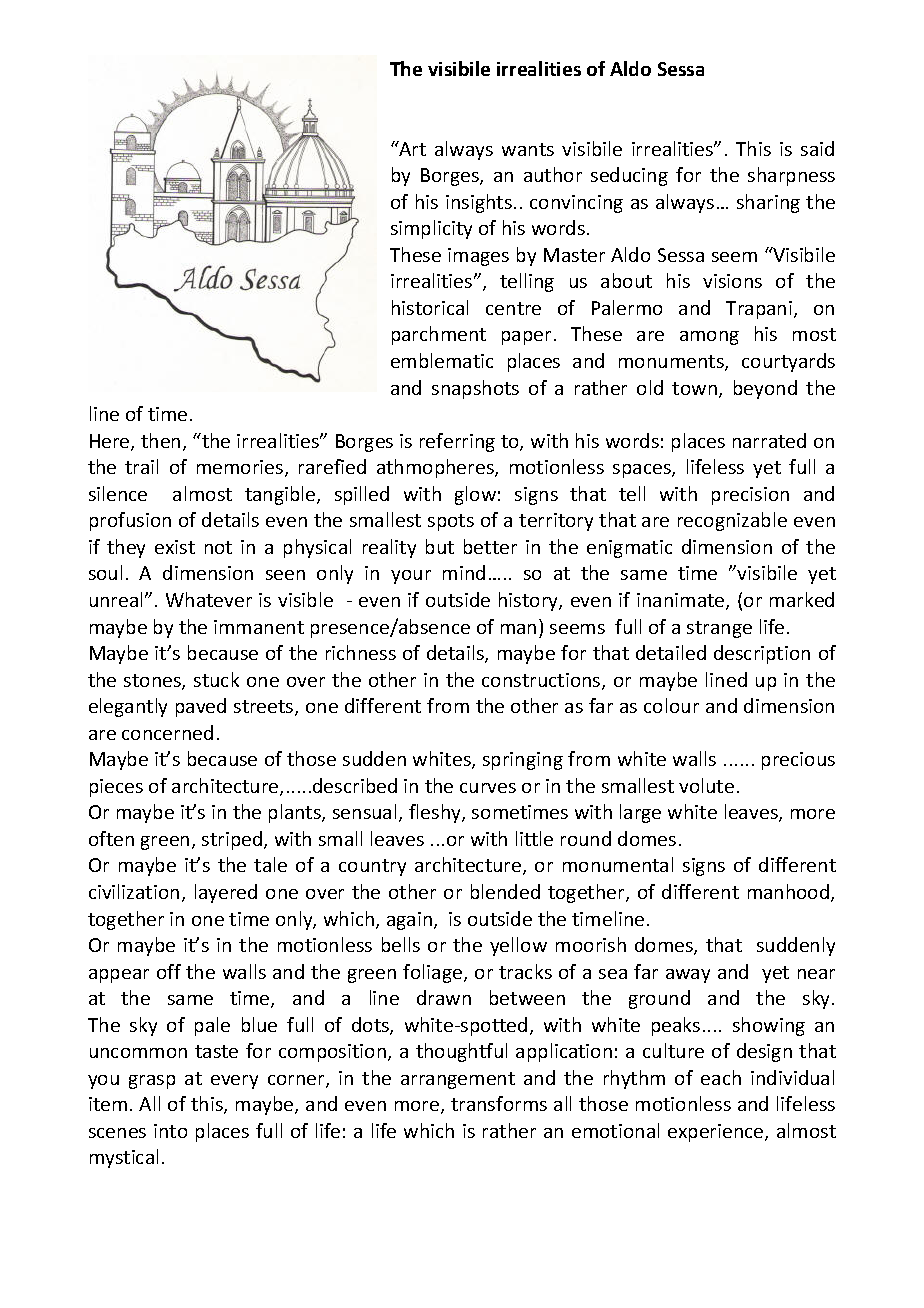 The width and height of the document is (924, 1308). I want to click on experience, so click(717, 1133).
